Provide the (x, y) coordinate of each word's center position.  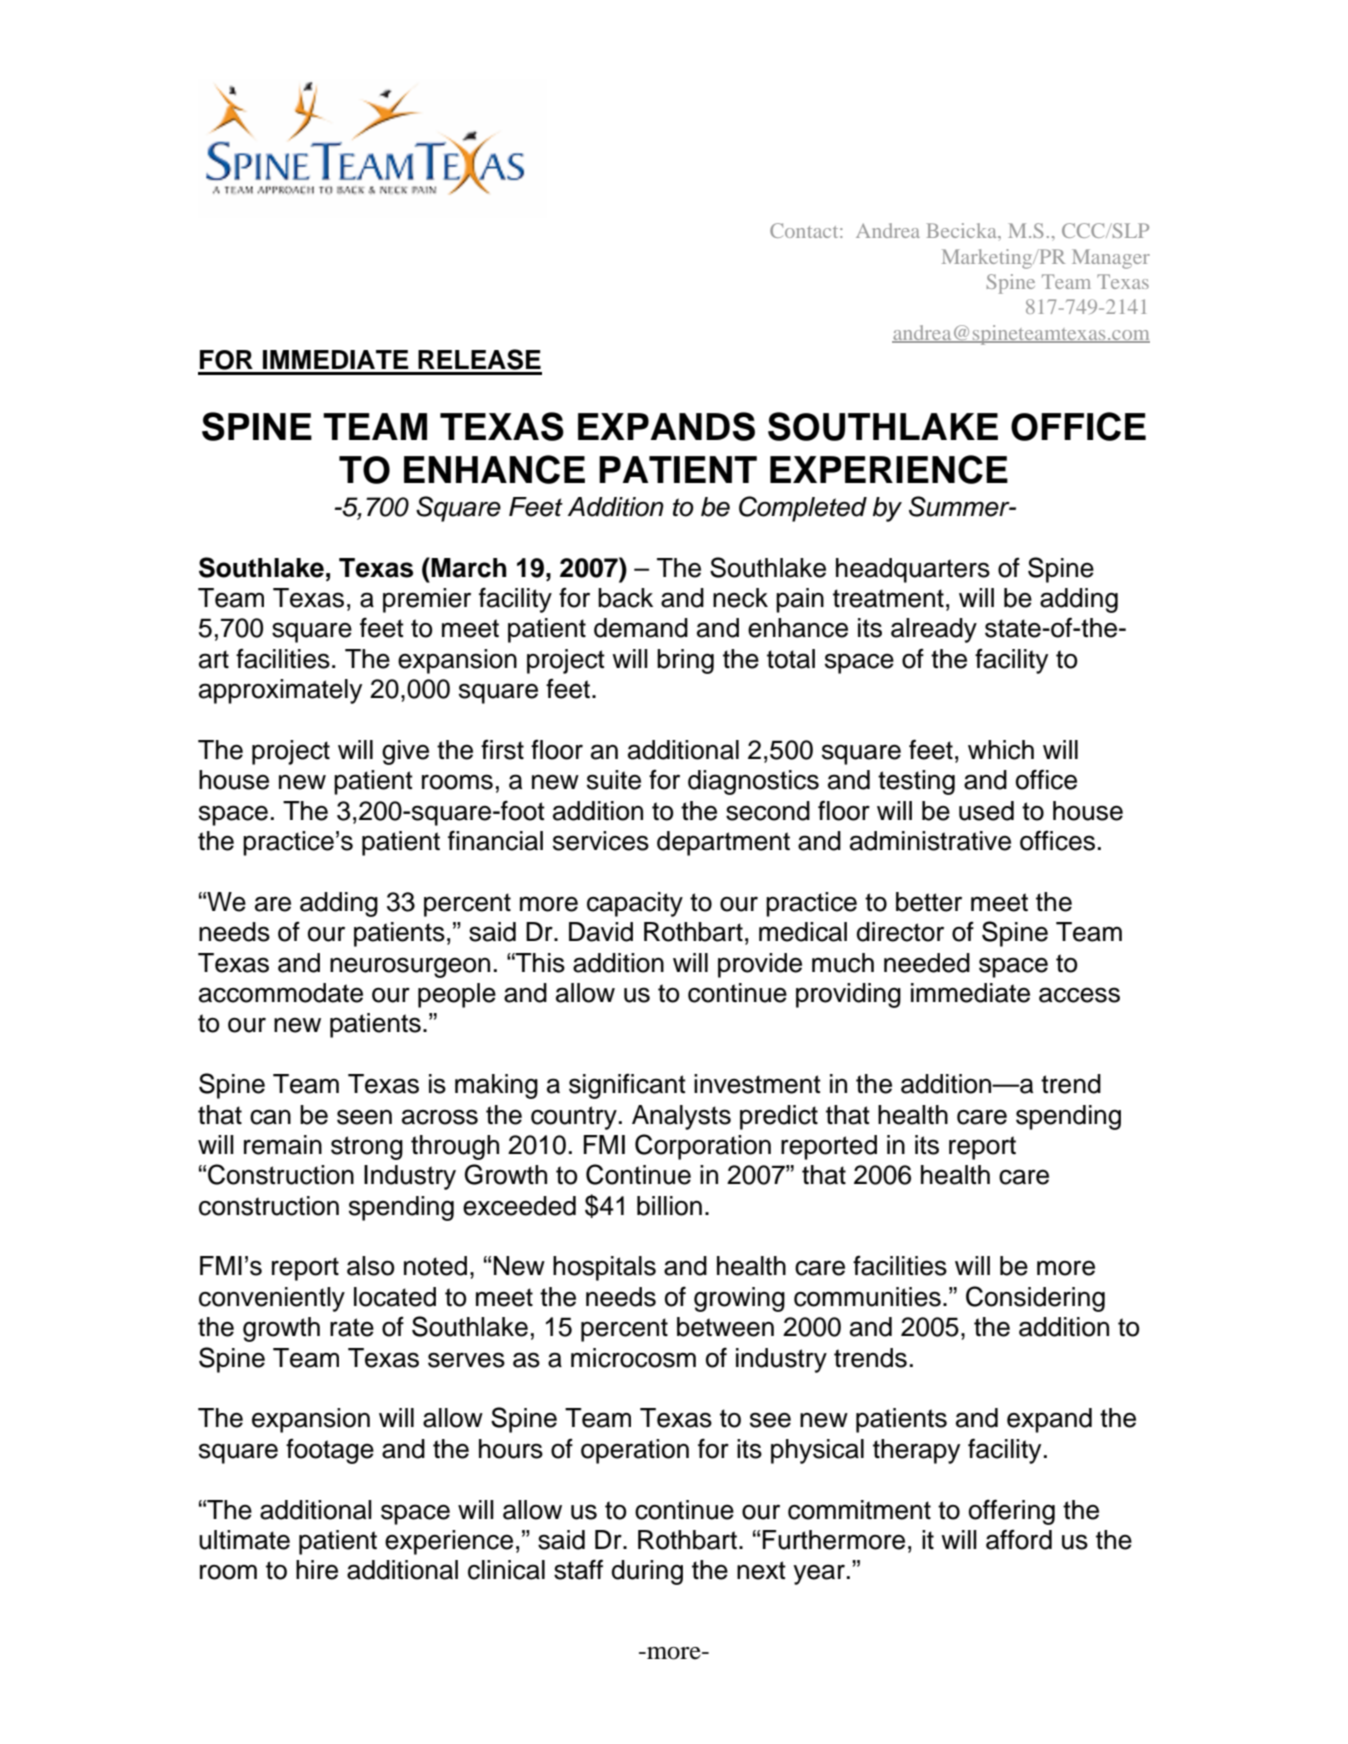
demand (641, 628)
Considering (1035, 1299)
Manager (1111, 259)
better (929, 902)
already (934, 630)
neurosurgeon (410, 967)
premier (427, 600)
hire (317, 1570)
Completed (803, 509)
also (370, 1266)
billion (669, 1206)
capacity (635, 904)
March (469, 568)
